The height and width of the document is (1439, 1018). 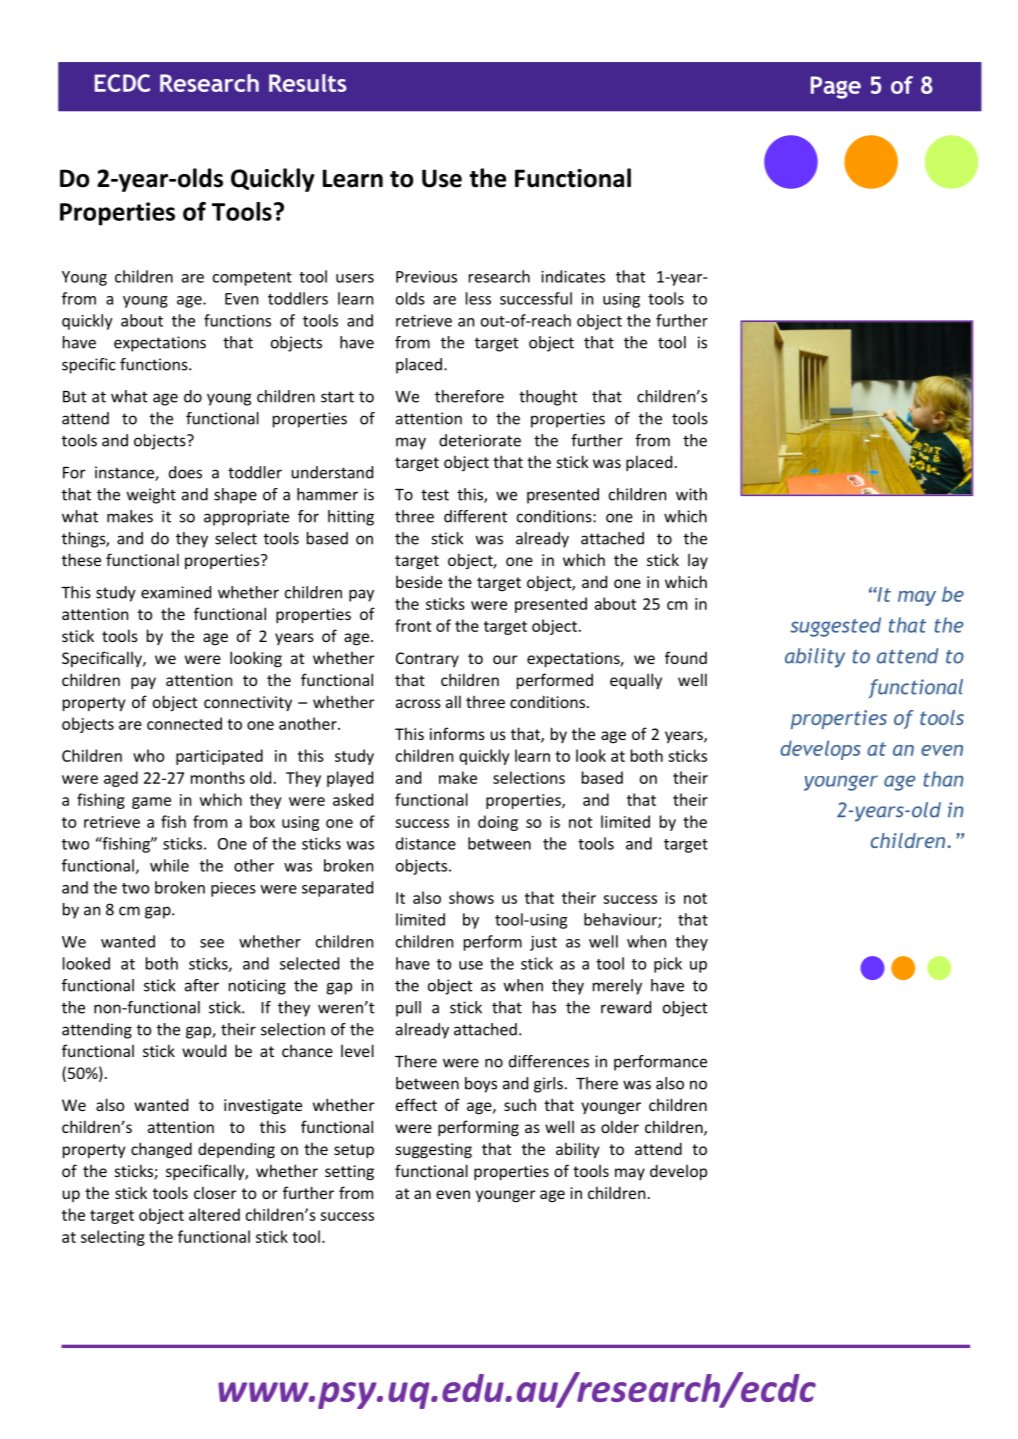 What do you see at coordinates (691, 494) in the document?
I see `with` at bounding box center [691, 494].
